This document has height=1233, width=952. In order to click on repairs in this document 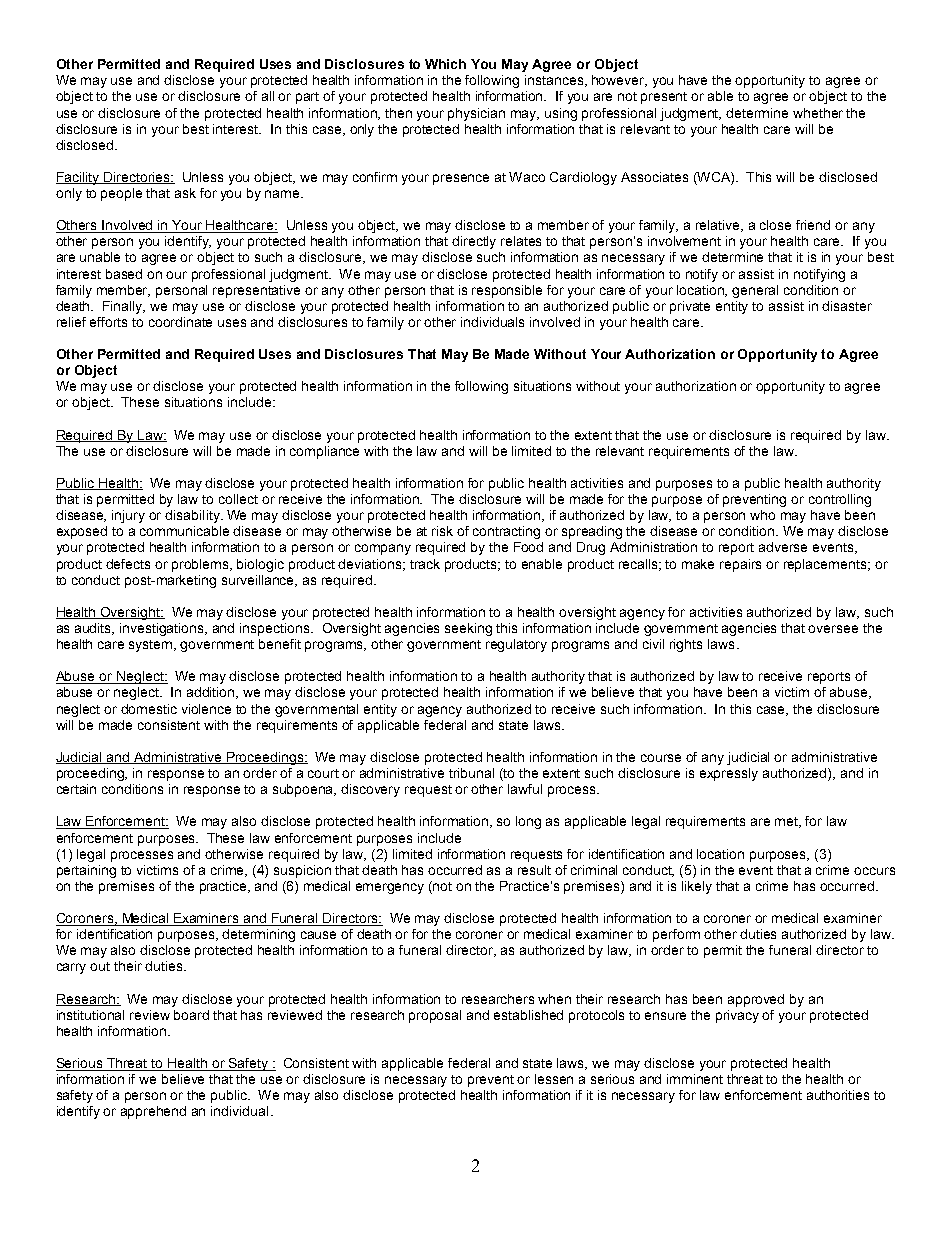, I will do `click(740, 565)`.
